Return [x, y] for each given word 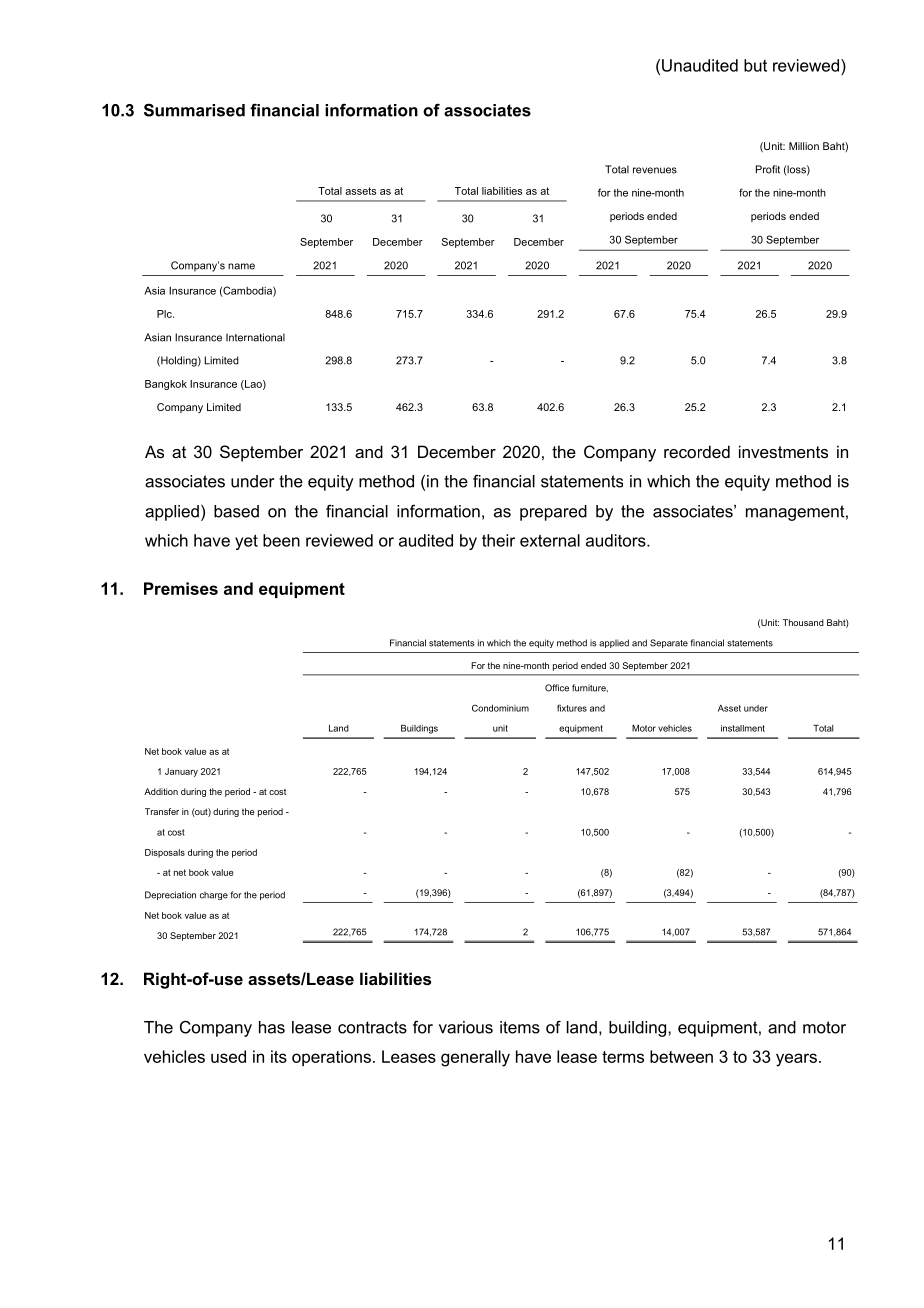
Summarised [194, 110]
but [755, 65]
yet [246, 542]
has [272, 1027]
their [498, 540]
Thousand [803, 622]
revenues [655, 170]
